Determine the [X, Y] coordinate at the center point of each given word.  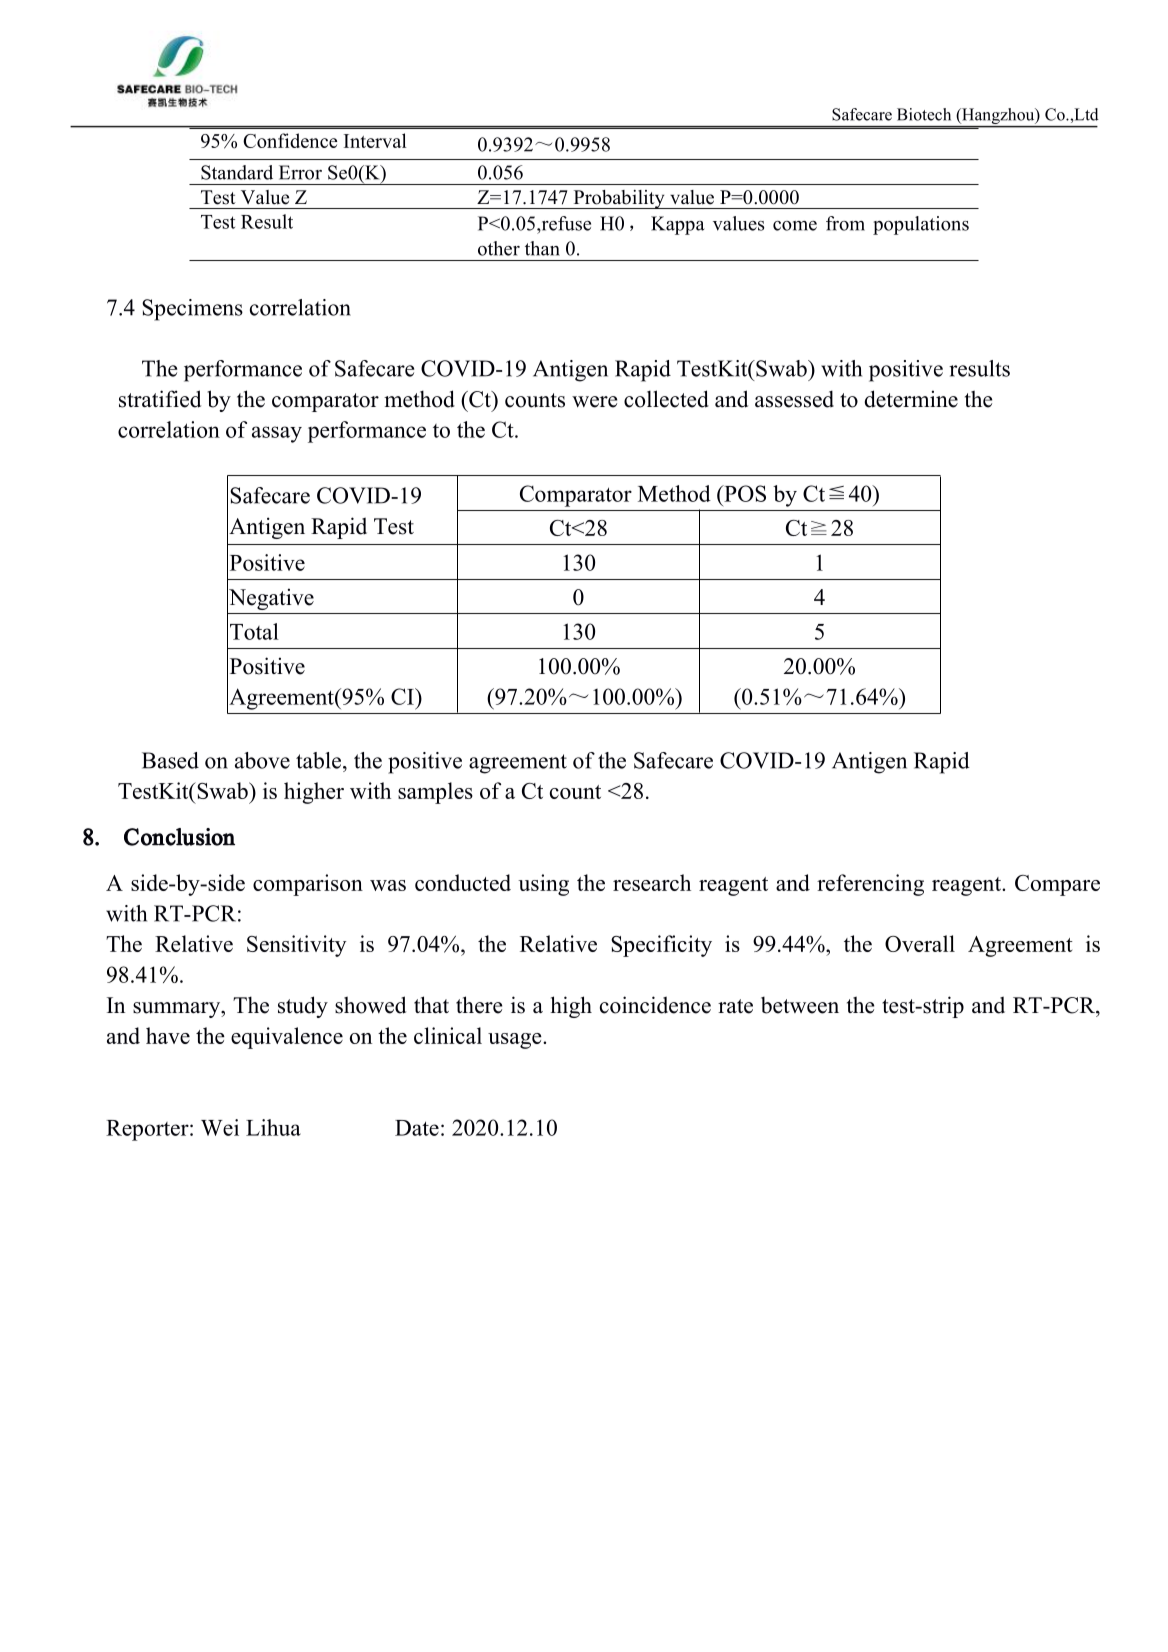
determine [911, 399]
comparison [308, 885]
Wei [220, 1127]
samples [435, 793]
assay [277, 434]
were [594, 402]
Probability [619, 199]
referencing [870, 885]
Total [254, 631]
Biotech [924, 114]
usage [516, 1041]
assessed [794, 399]
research [652, 882]
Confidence [290, 140]
